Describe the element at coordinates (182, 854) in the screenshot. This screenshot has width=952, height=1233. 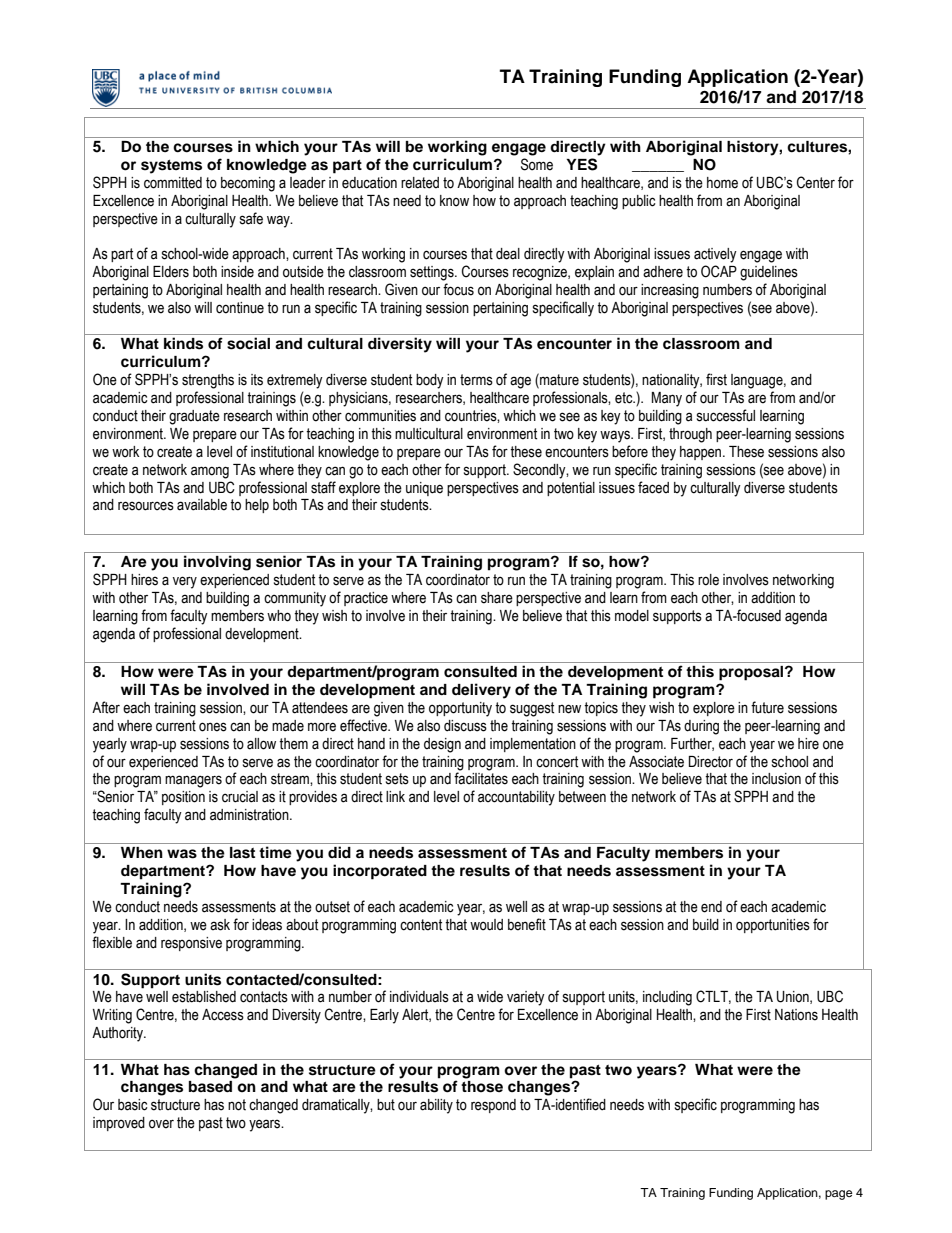
I see `was` at that location.
